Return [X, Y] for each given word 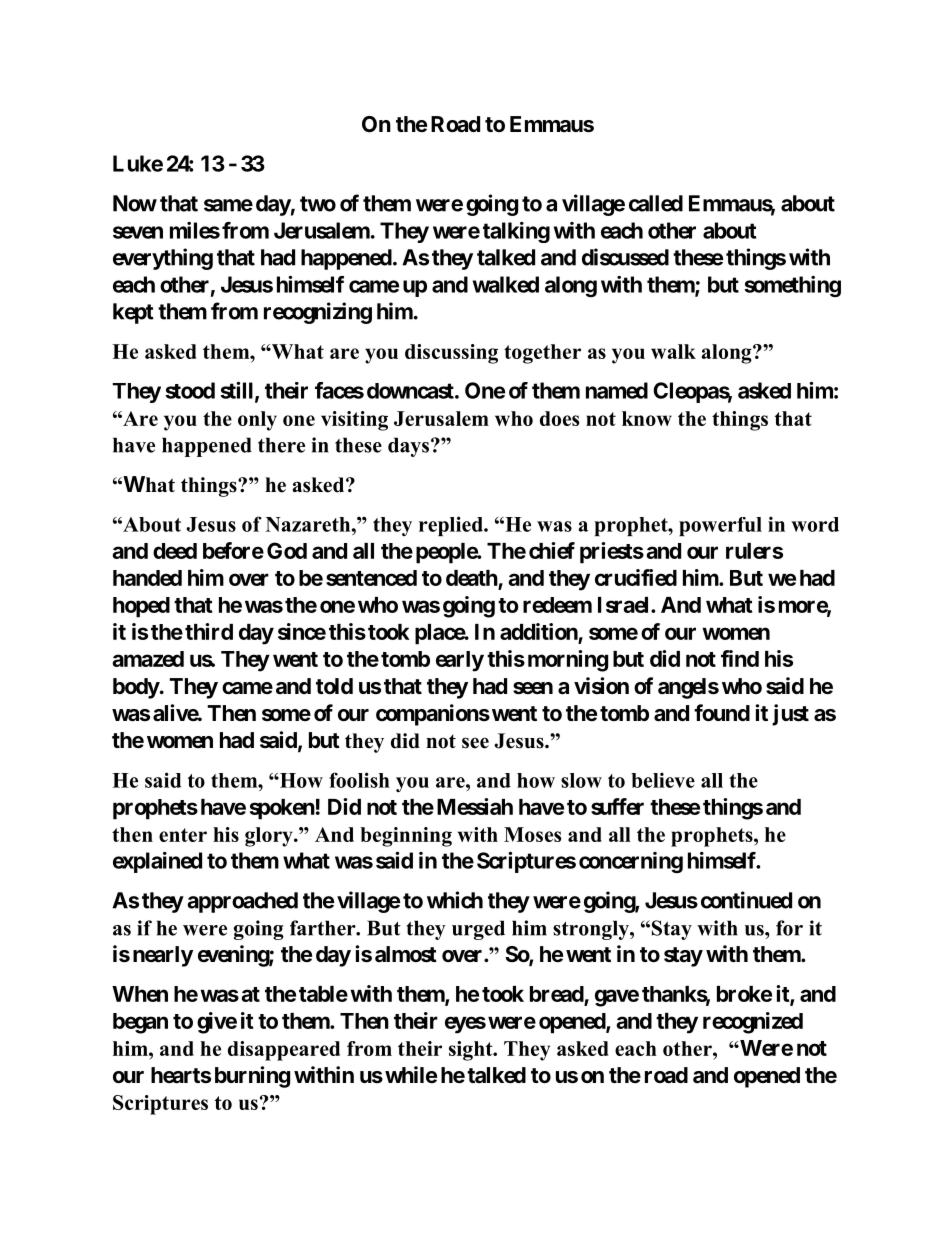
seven [138, 232]
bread [557, 995]
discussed [625, 257]
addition [539, 631]
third [209, 631]
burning [252, 1077]
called [656, 203]
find [740, 658]
